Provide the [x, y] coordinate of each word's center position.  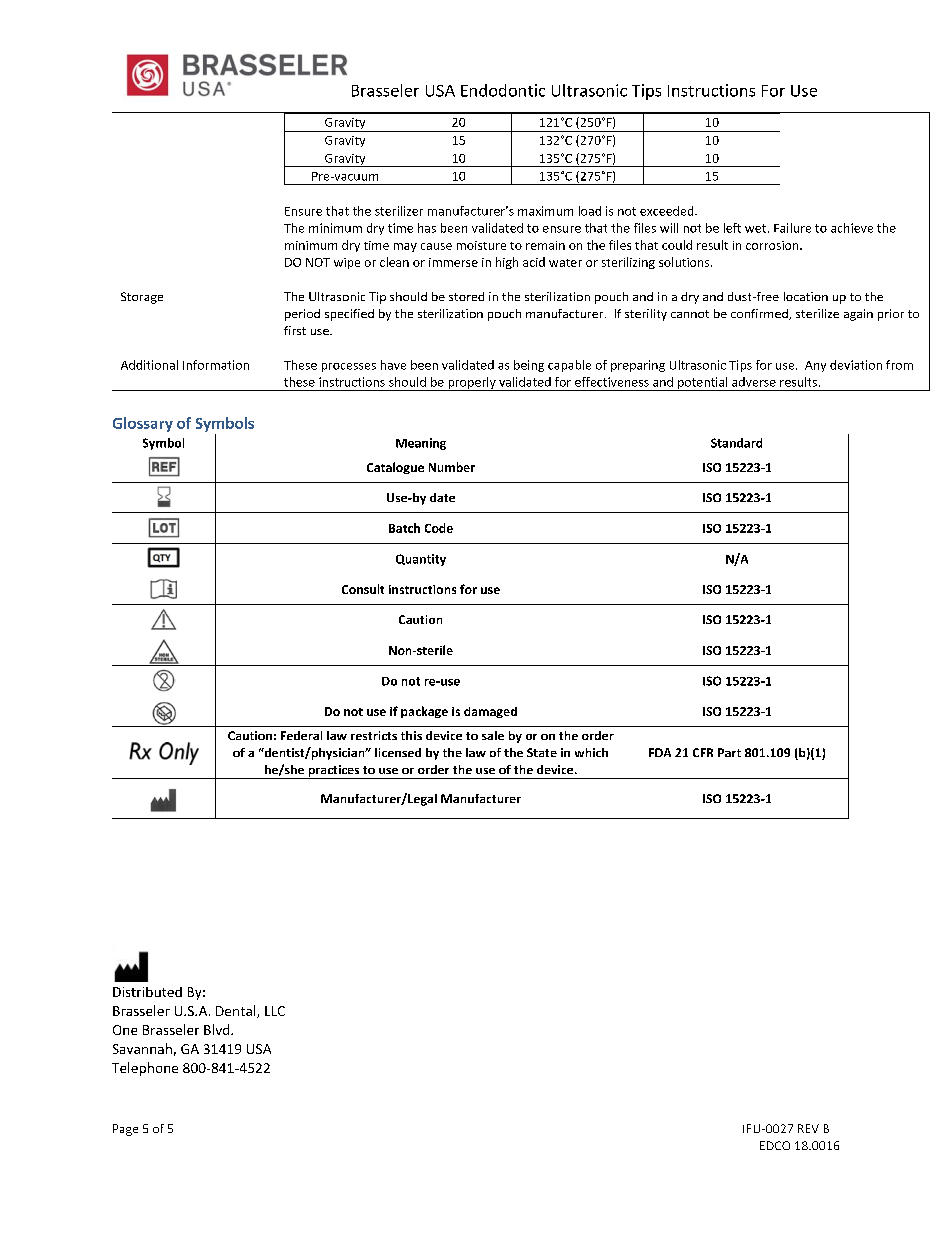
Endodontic [503, 90]
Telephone [145, 1069]
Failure [792, 228]
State [542, 752]
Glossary [143, 424]
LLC [275, 1011]
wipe [347, 263]
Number [452, 467]
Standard [736, 443]
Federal [301, 735]
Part [729, 752]
